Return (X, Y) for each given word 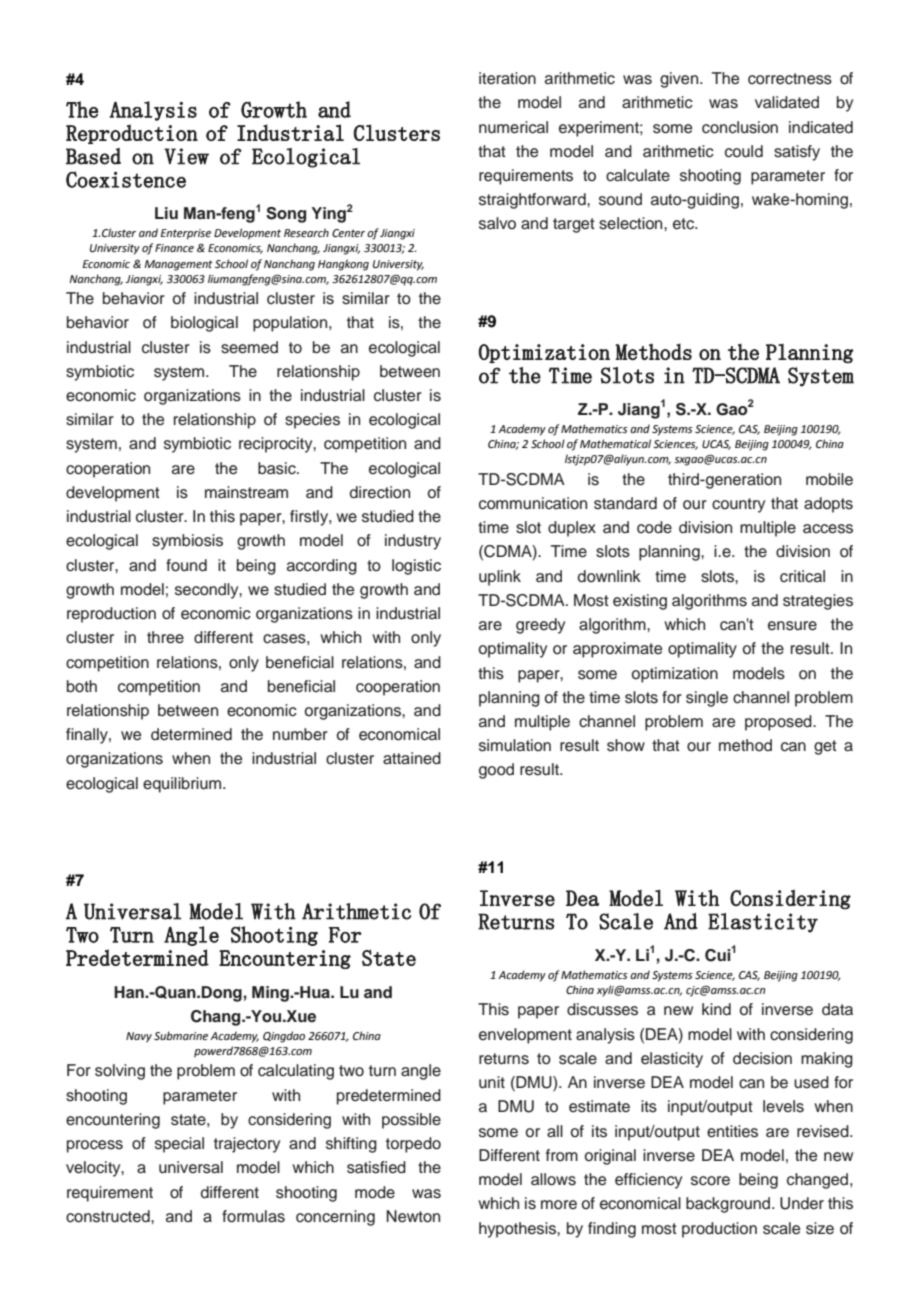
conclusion (740, 127)
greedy (540, 626)
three (165, 637)
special (179, 1145)
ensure (792, 626)
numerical (513, 127)
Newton (413, 1216)
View (186, 156)
